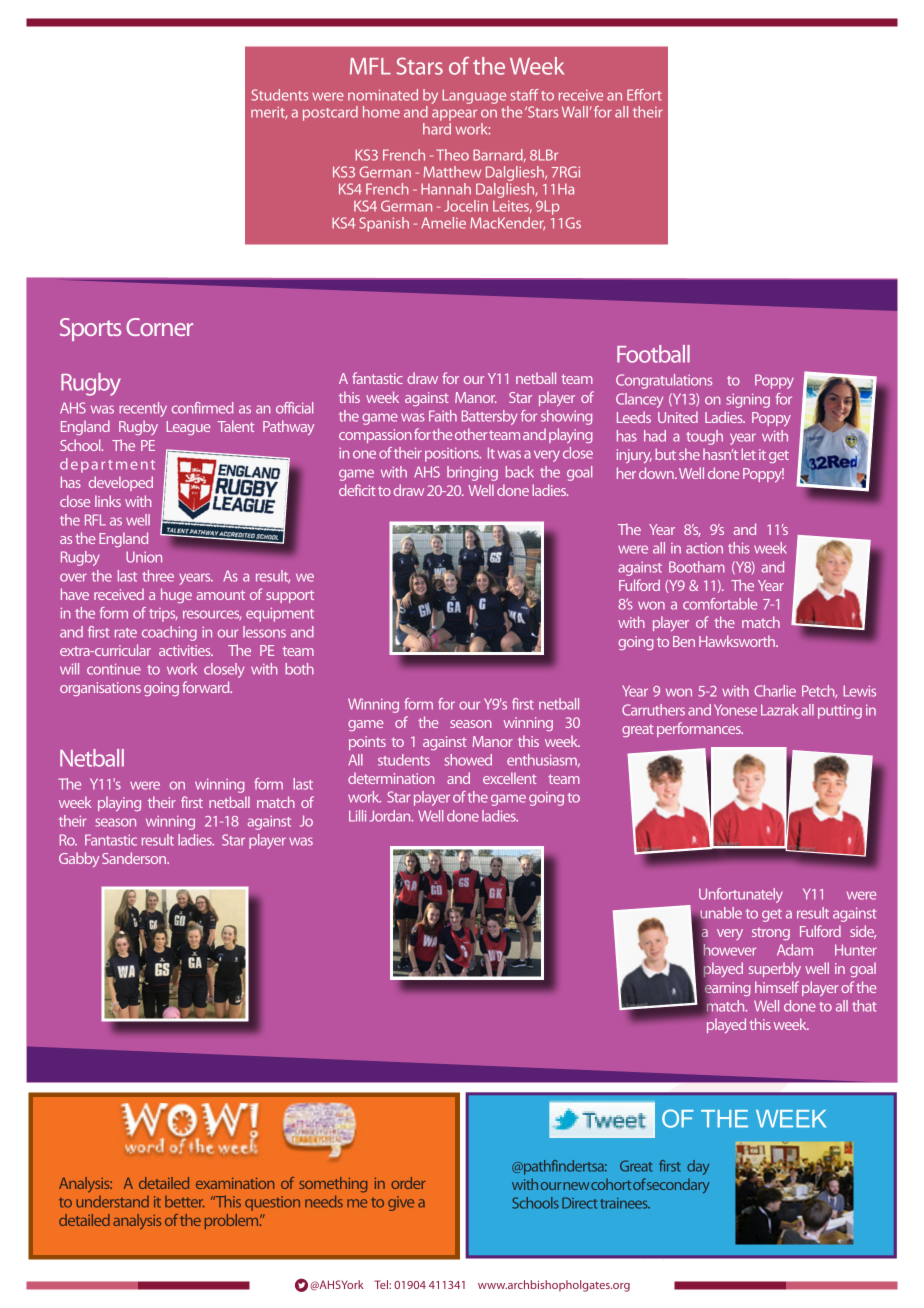  I want to click on Sanderson, so click(135, 858).
